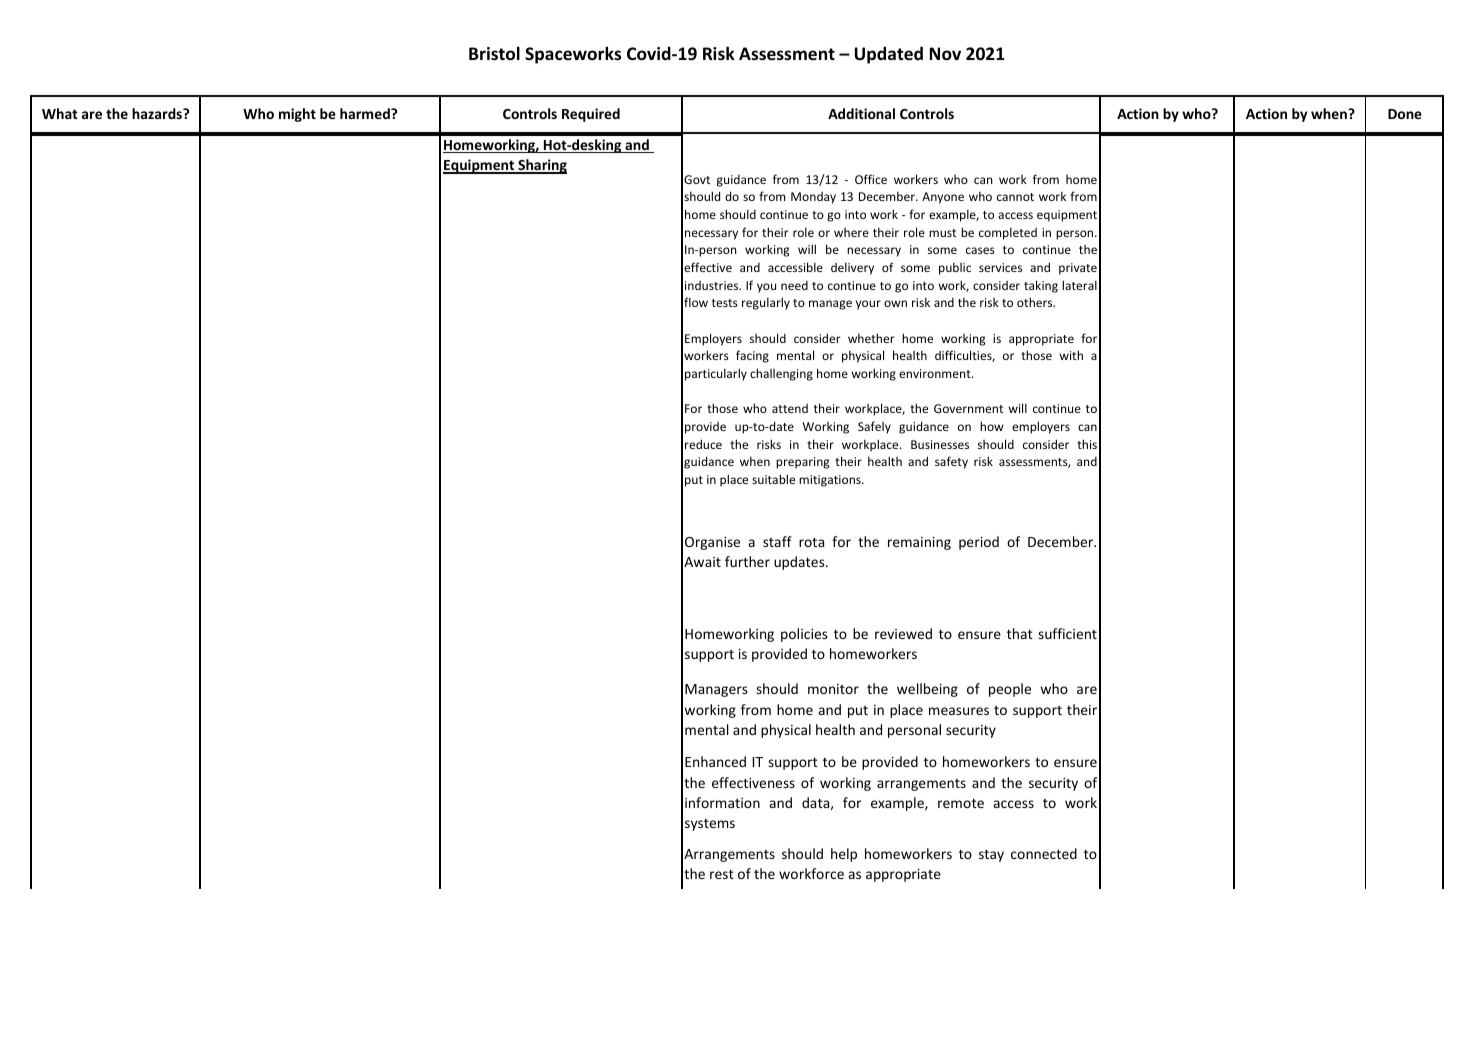 Image resolution: width=1475 pixels, height=1043 pixels. Describe the element at coordinates (722, 874) in the screenshot. I see `rest` at that location.
